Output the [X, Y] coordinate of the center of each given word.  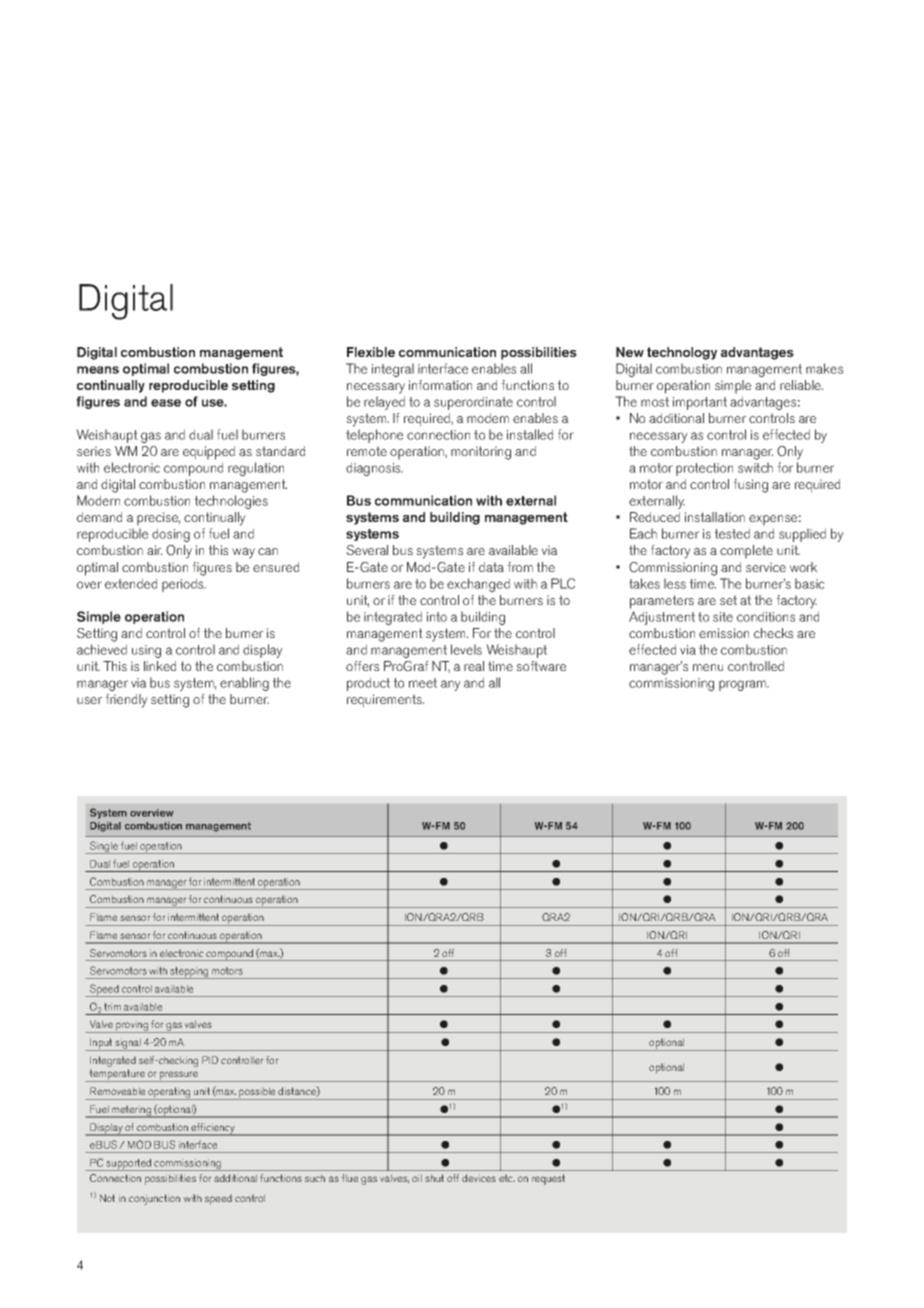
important [700, 403]
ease [166, 403]
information [440, 385]
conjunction [154, 1199]
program [744, 685]
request [548, 1179]
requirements [385, 701]
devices [479, 1178]
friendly [126, 701]
